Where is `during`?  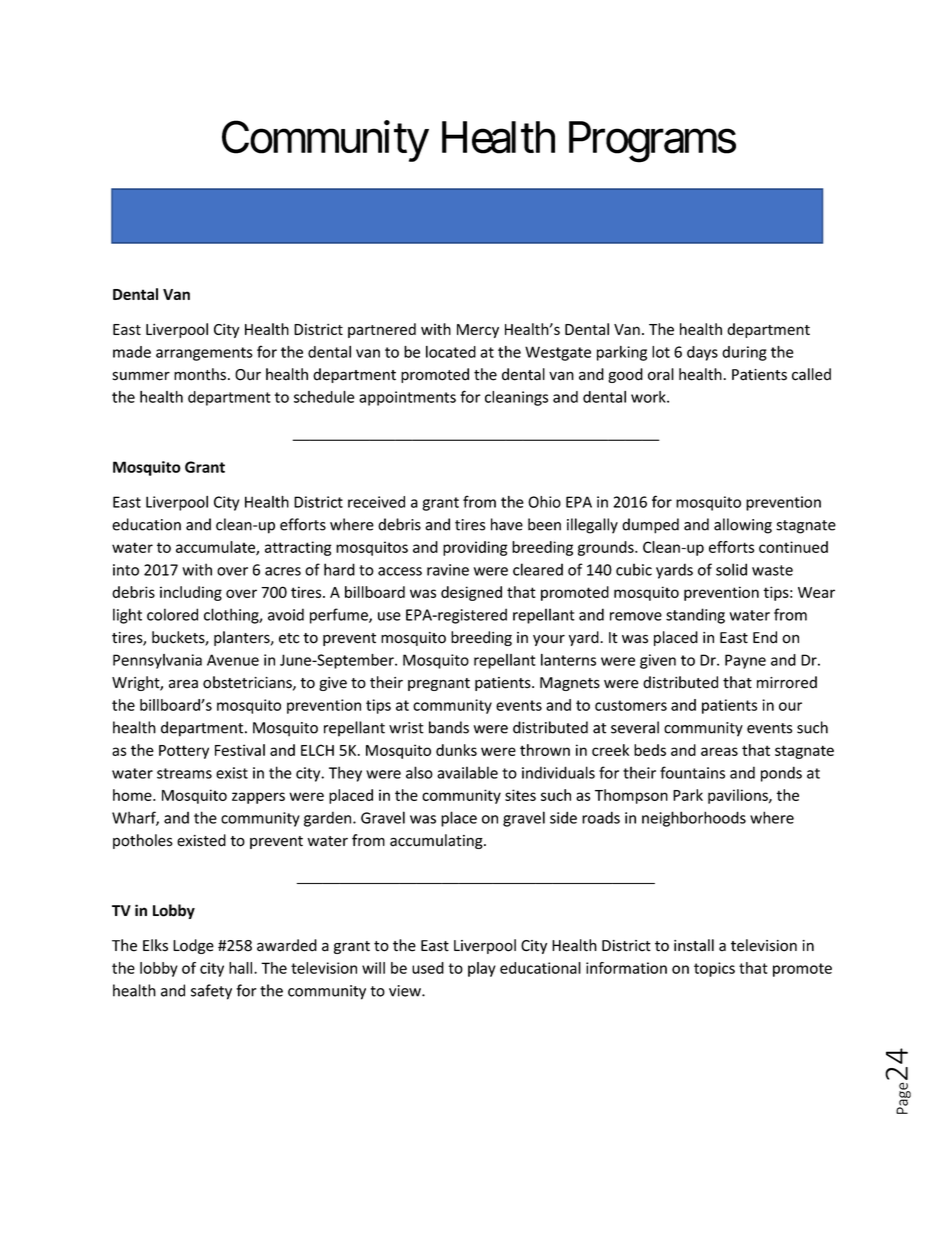
during is located at coordinates (744, 353).
